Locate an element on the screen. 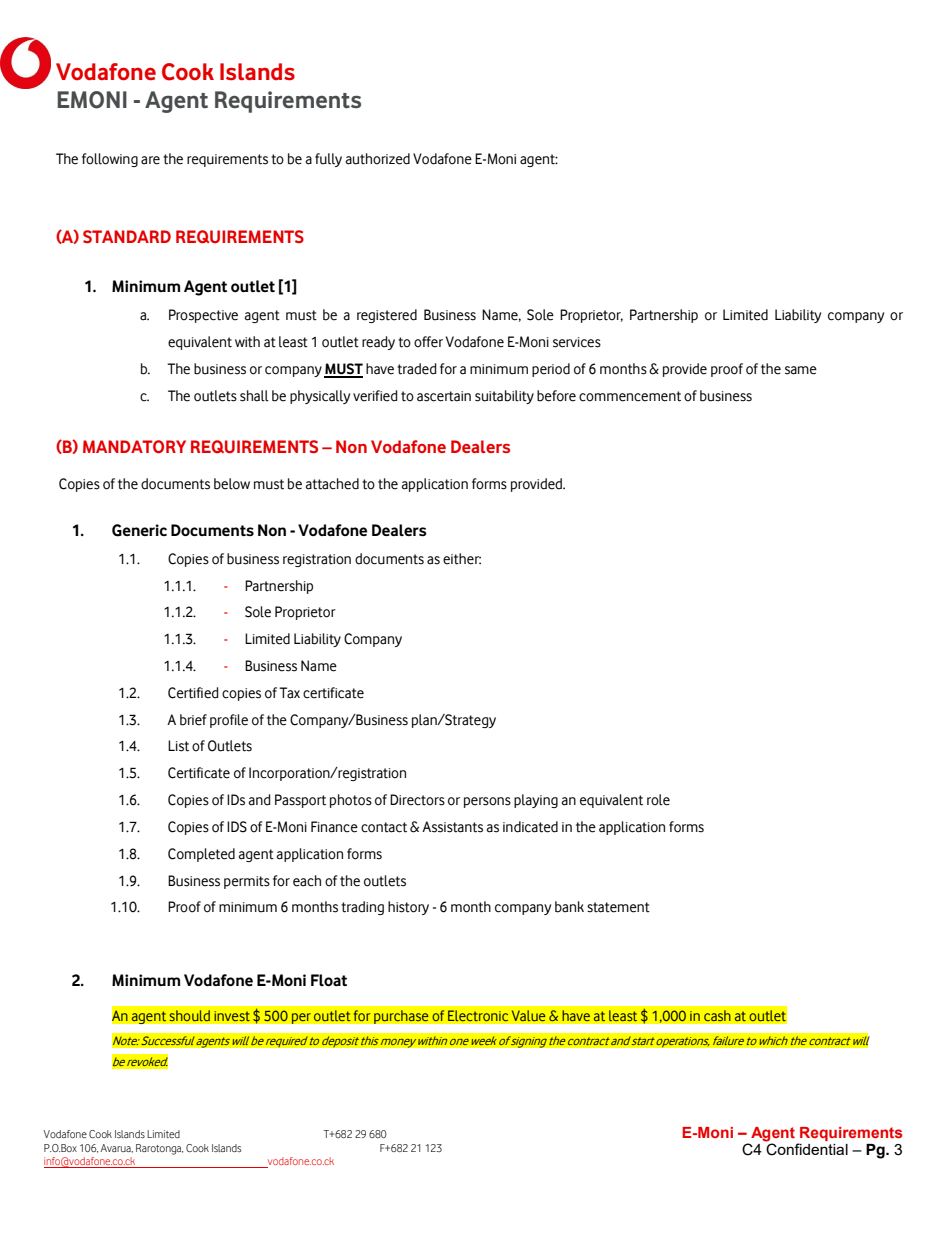  are is located at coordinates (150, 160).
